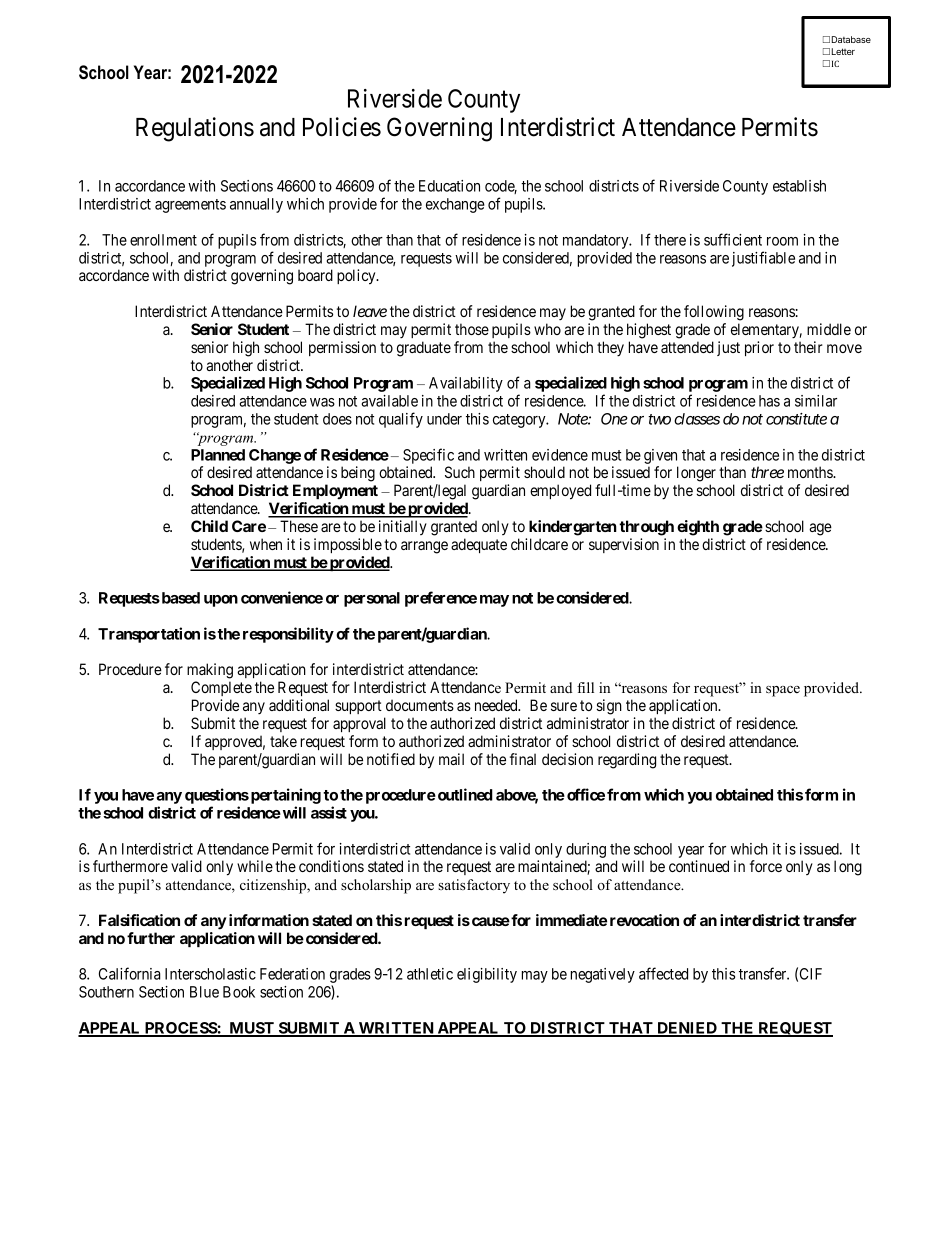 The height and width of the image is (1233, 952). I want to click on Availability, so click(466, 384).
